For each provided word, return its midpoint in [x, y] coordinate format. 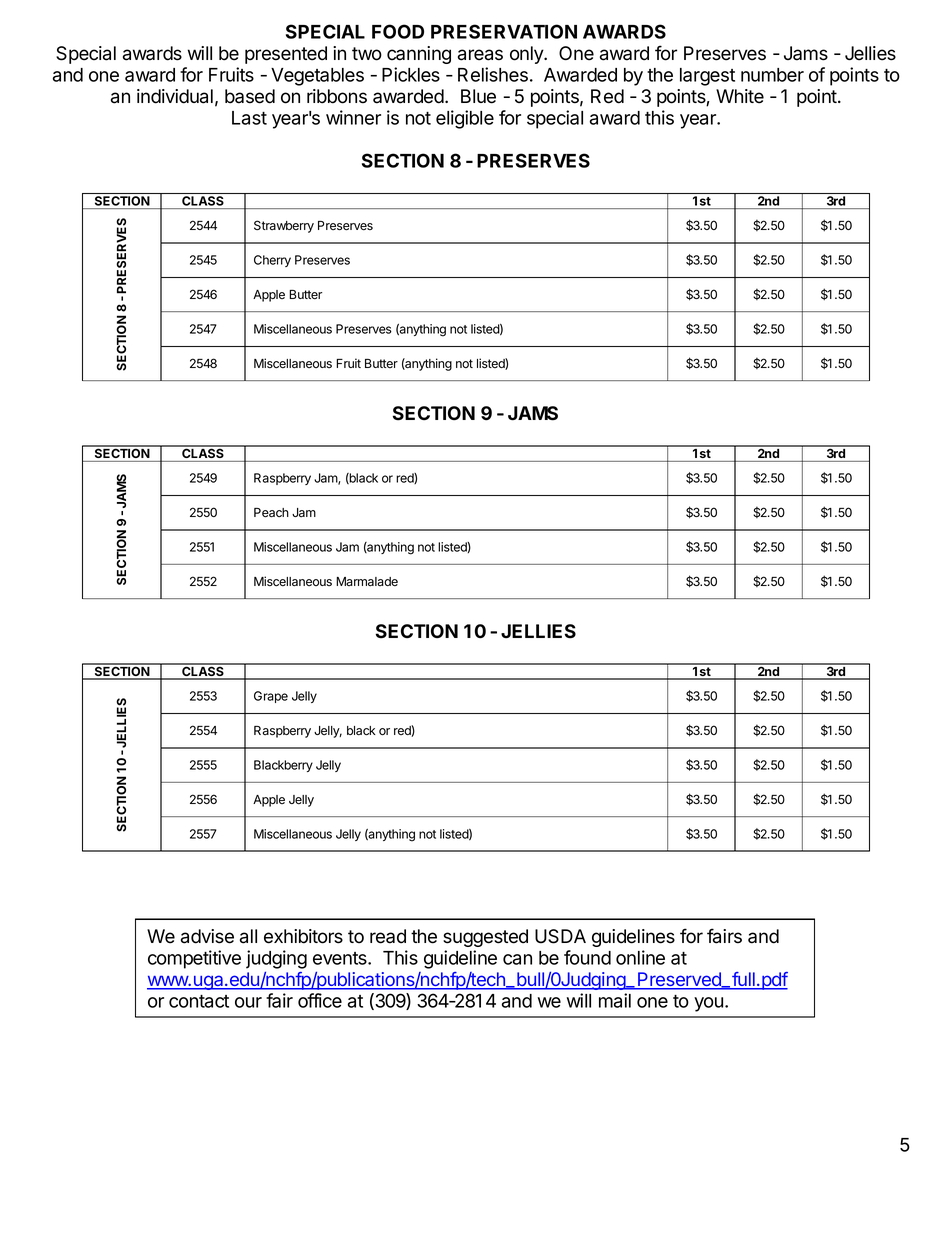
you [708, 1004]
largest [707, 77]
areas [480, 55]
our [248, 1002]
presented [286, 55]
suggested [485, 938]
